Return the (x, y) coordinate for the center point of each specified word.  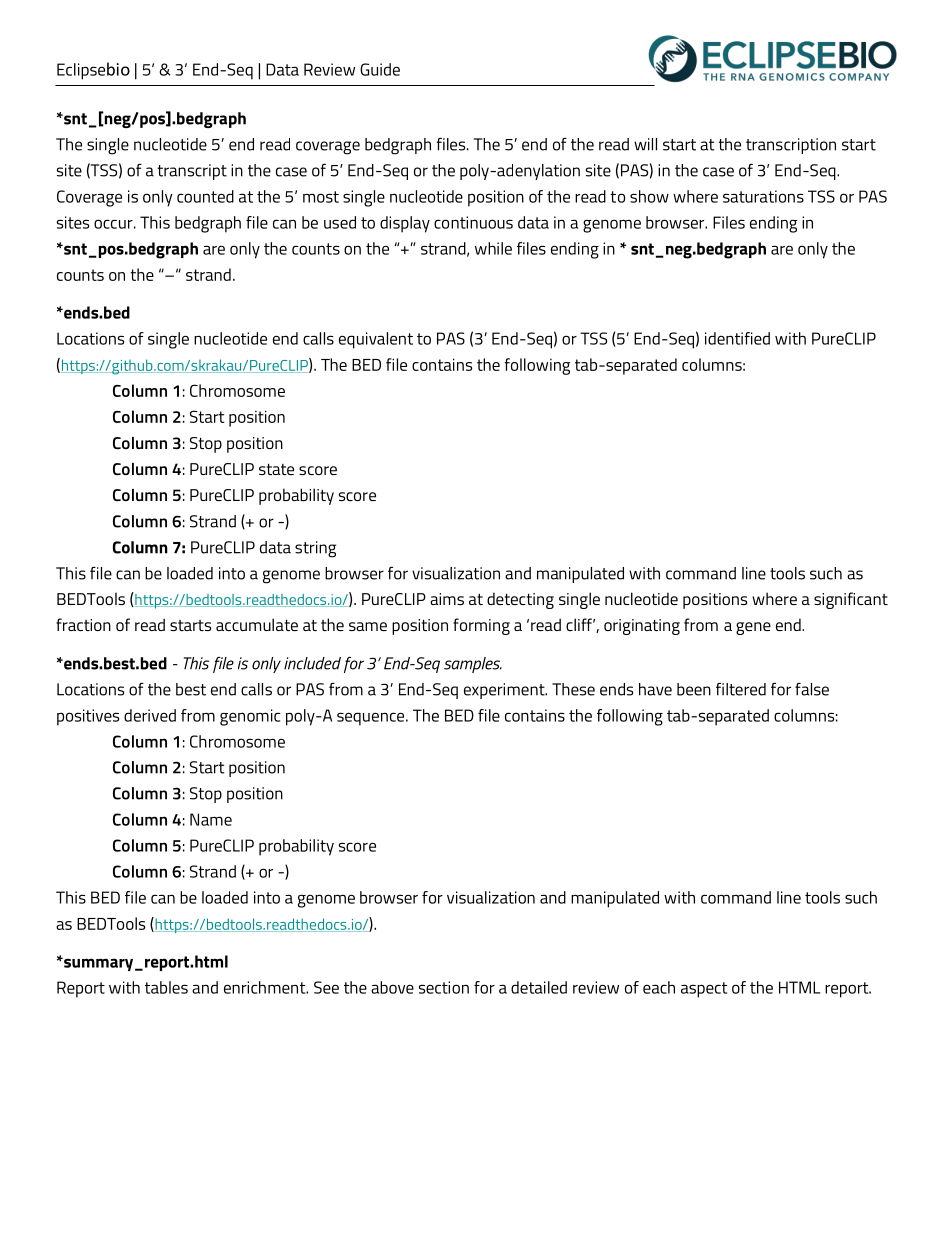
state (276, 469)
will (645, 144)
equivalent (376, 340)
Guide (380, 69)
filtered (741, 689)
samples (473, 665)
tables (166, 987)
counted (205, 196)
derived (150, 715)
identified (737, 338)
